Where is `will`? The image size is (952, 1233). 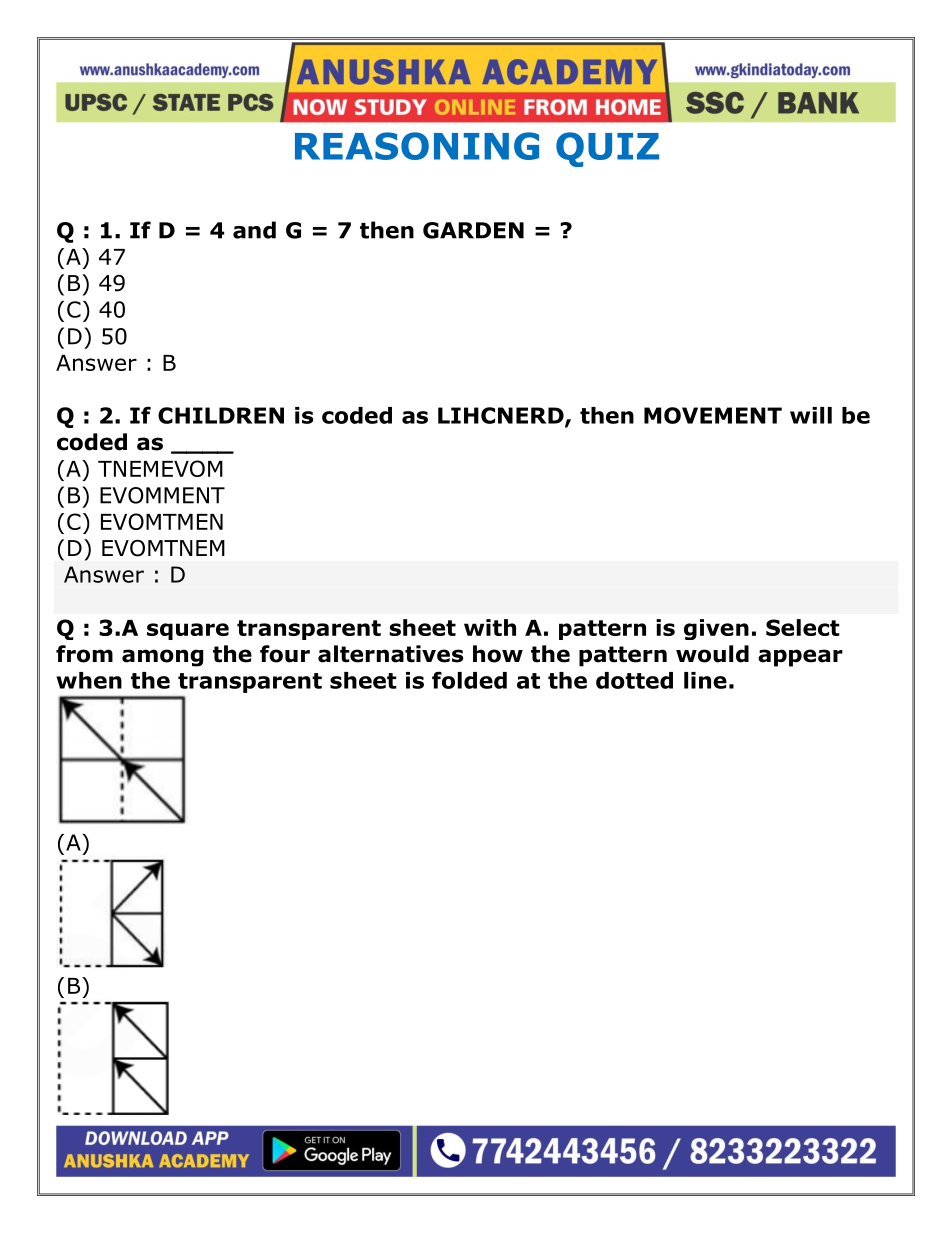
will is located at coordinates (811, 415).
